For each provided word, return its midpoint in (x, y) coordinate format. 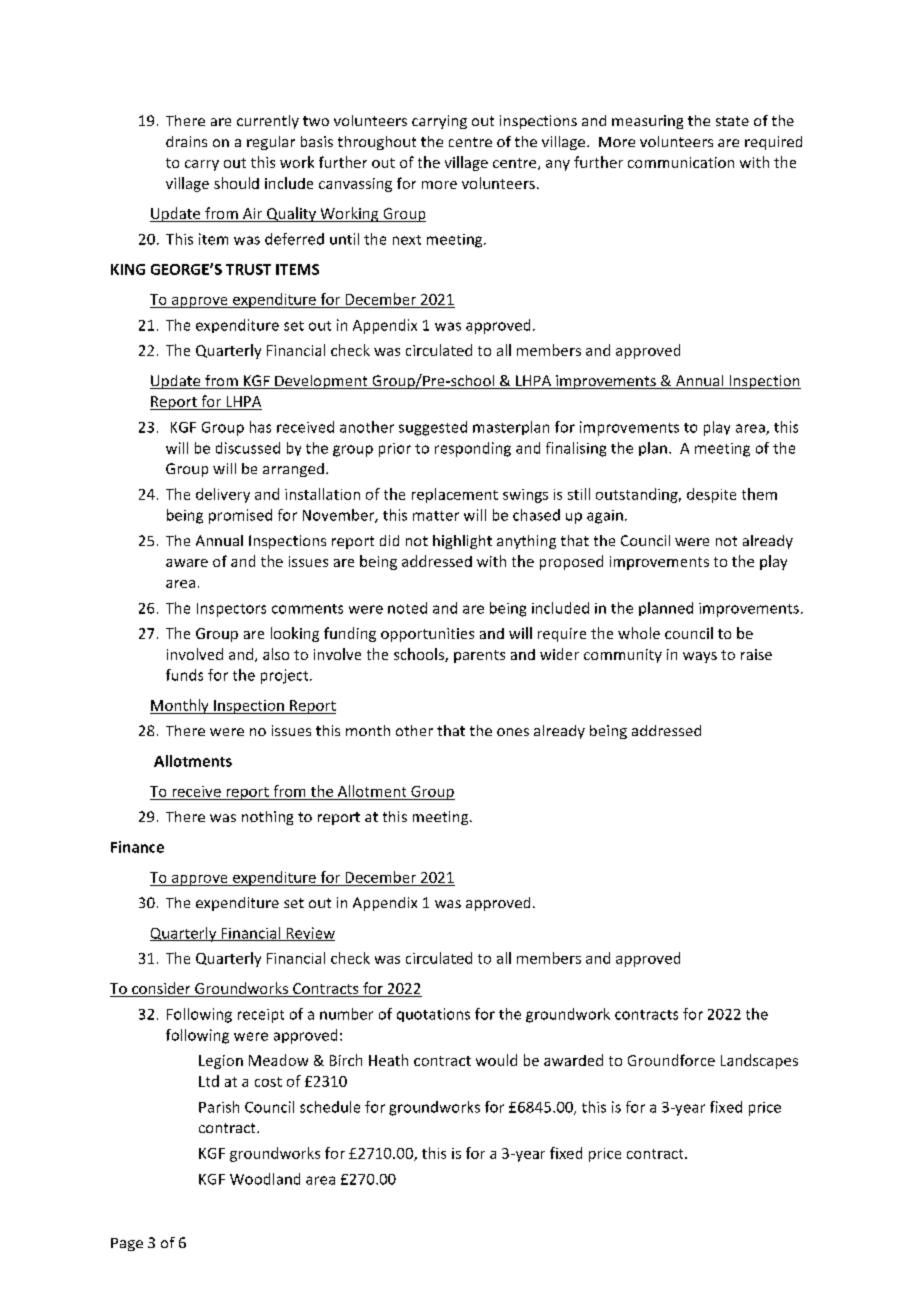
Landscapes (759, 1061)
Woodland (265, 1179)
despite (711, 495)
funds (184, 675)
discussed (248, 448)
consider (161, 989)
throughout (377, 143)
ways (700, 657)
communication (681, 162)
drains (186, 141)
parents (479, 656)
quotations (433, 1015)
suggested (433, 428)
